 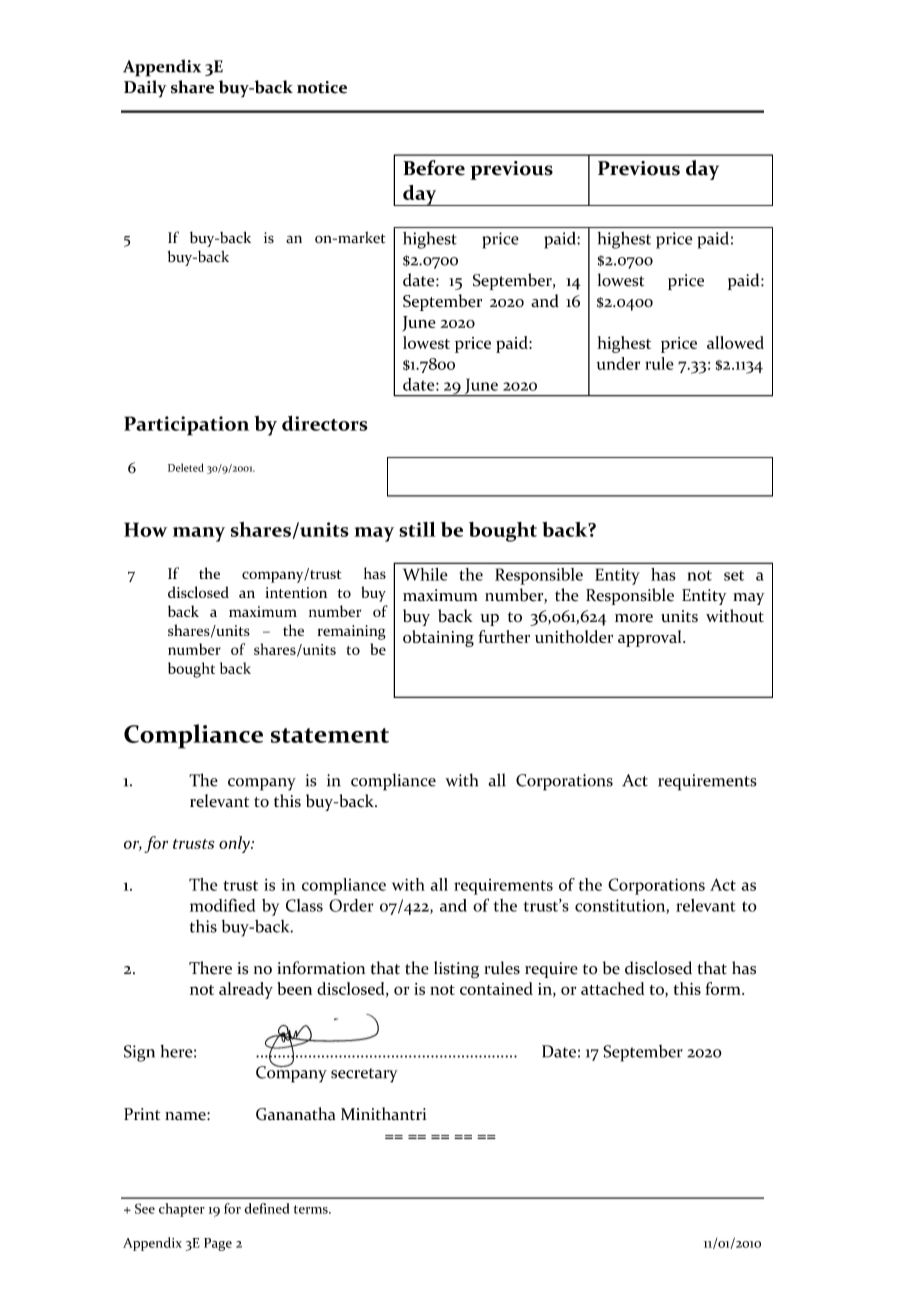 I want to click on attached, so click(x=612, y=988).
